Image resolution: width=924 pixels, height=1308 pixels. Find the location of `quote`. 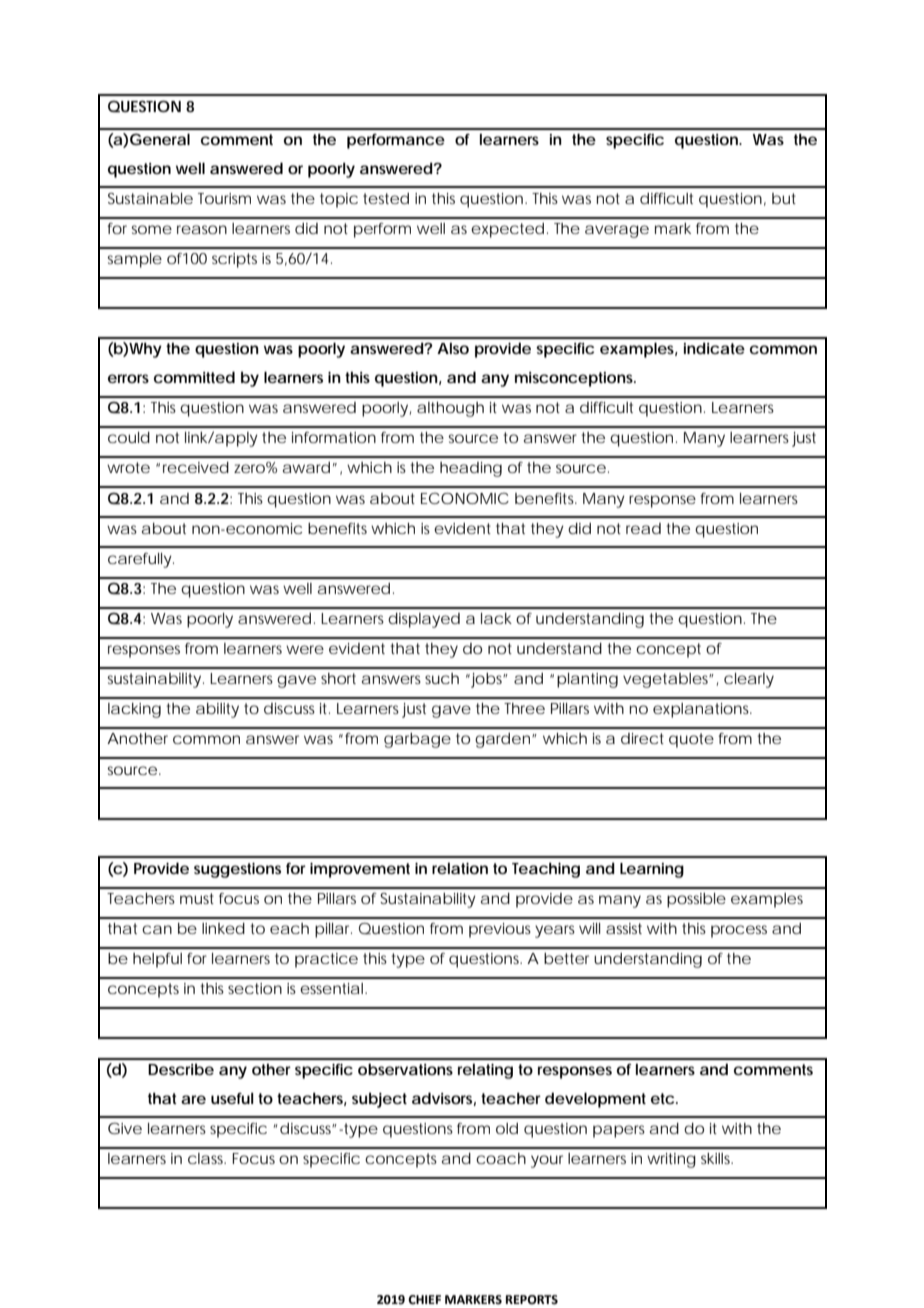

quote is located at coordinates (691, 740).
